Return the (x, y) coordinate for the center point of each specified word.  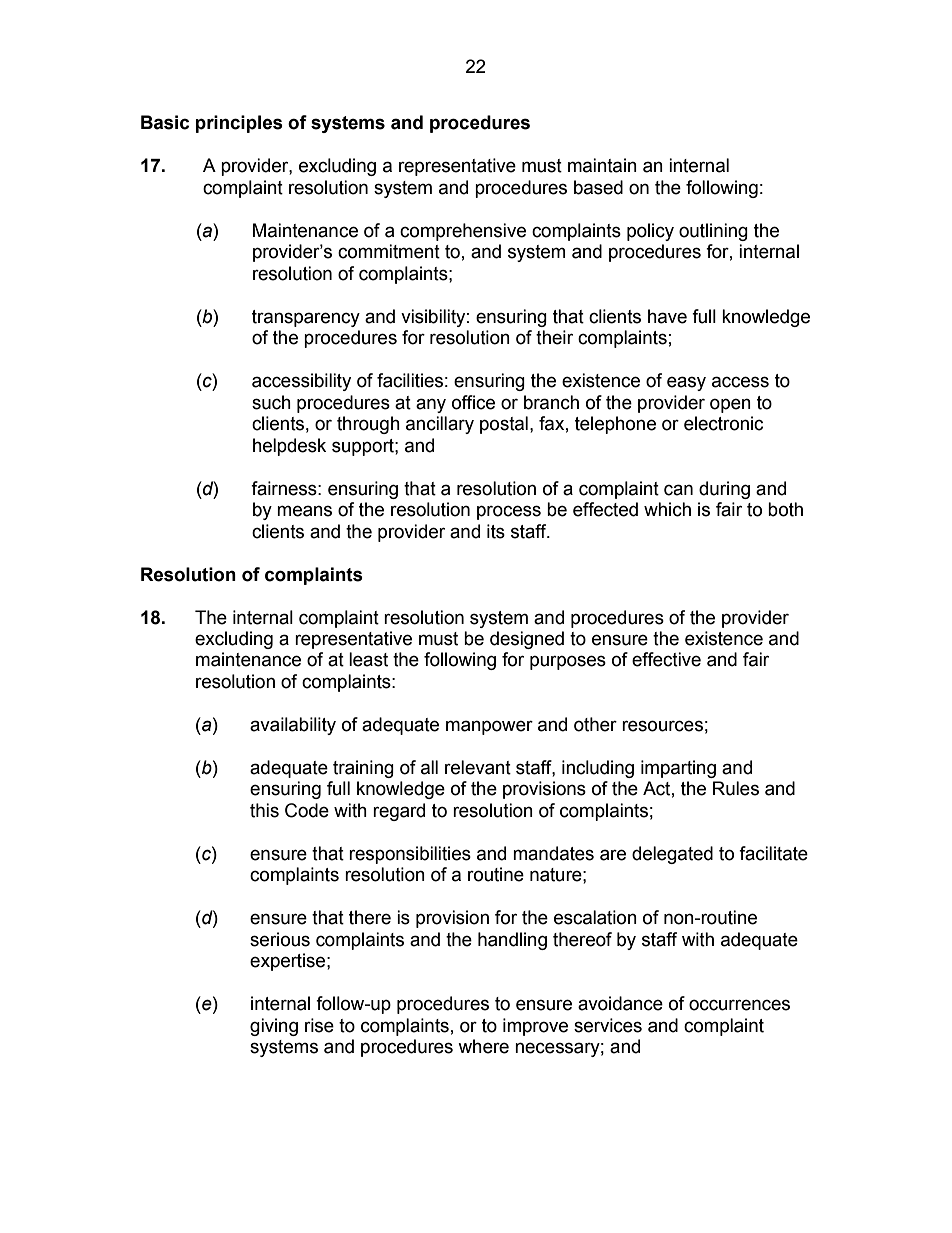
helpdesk (289, 447)
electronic (723, 423)
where (483, 1046)
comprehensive (463, 232)
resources (662, 726)
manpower (489, 727)
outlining (713, 232)
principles (239, 124)
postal (504, 425)
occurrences (739, 1005)
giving (274, 1027)
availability (293, 726)
